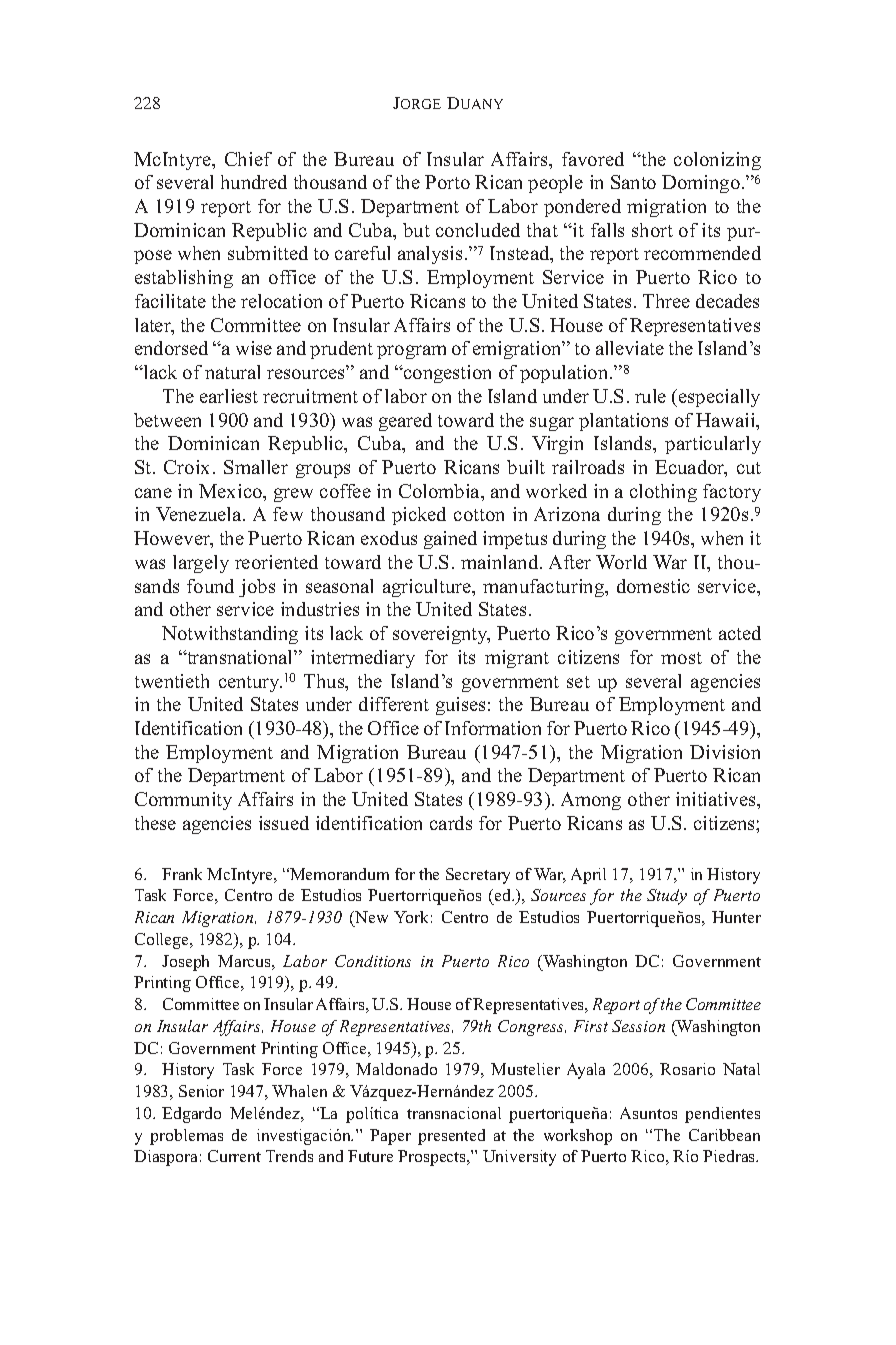 This document has height=1345, width=896. I want to click on migrant, so click(517, 659).
